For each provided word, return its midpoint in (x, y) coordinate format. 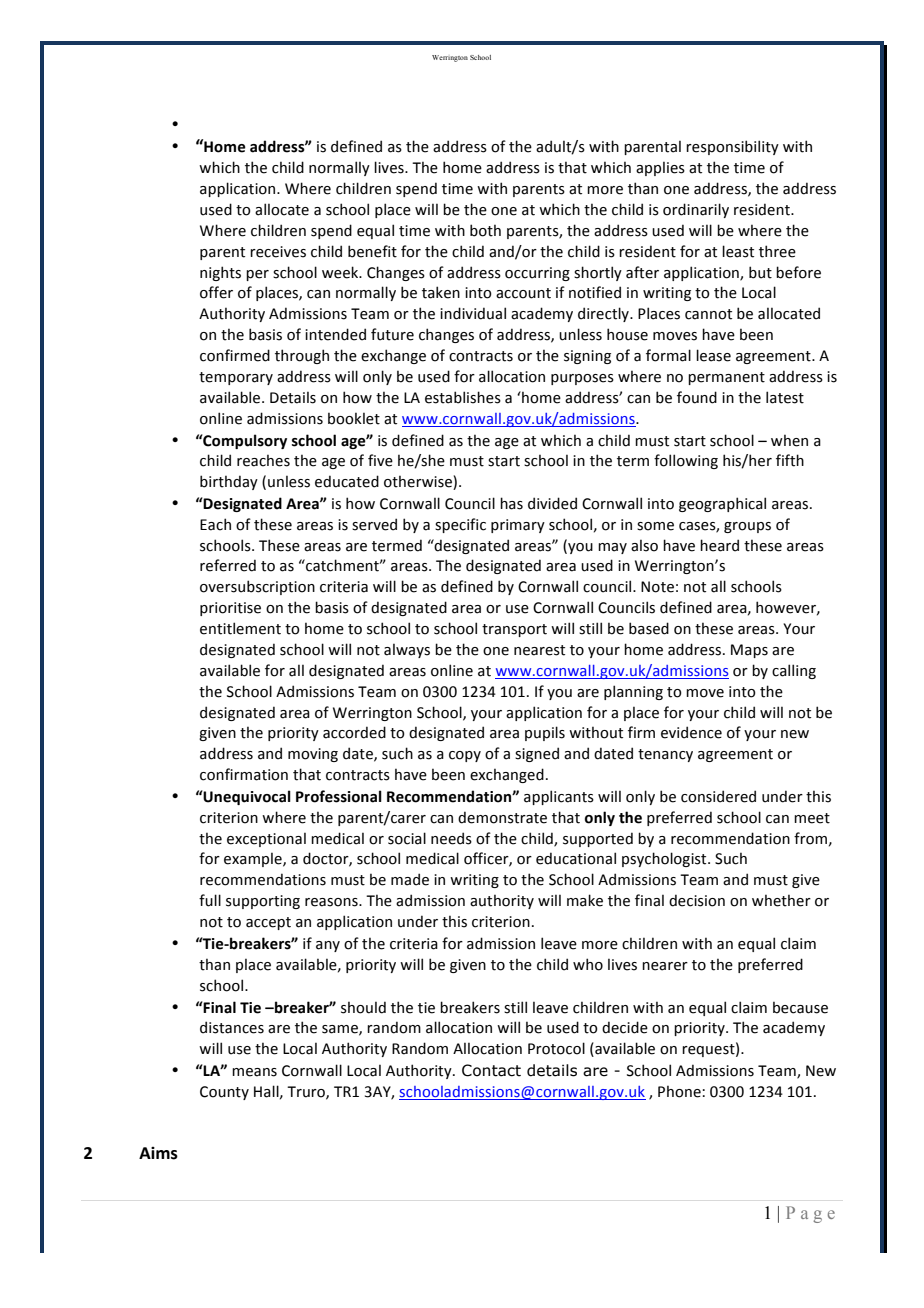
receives (278, 252)
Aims (158, 1153)
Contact (491, 1070)
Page (810, 1214)
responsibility (732, 147)
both (485, 230)
